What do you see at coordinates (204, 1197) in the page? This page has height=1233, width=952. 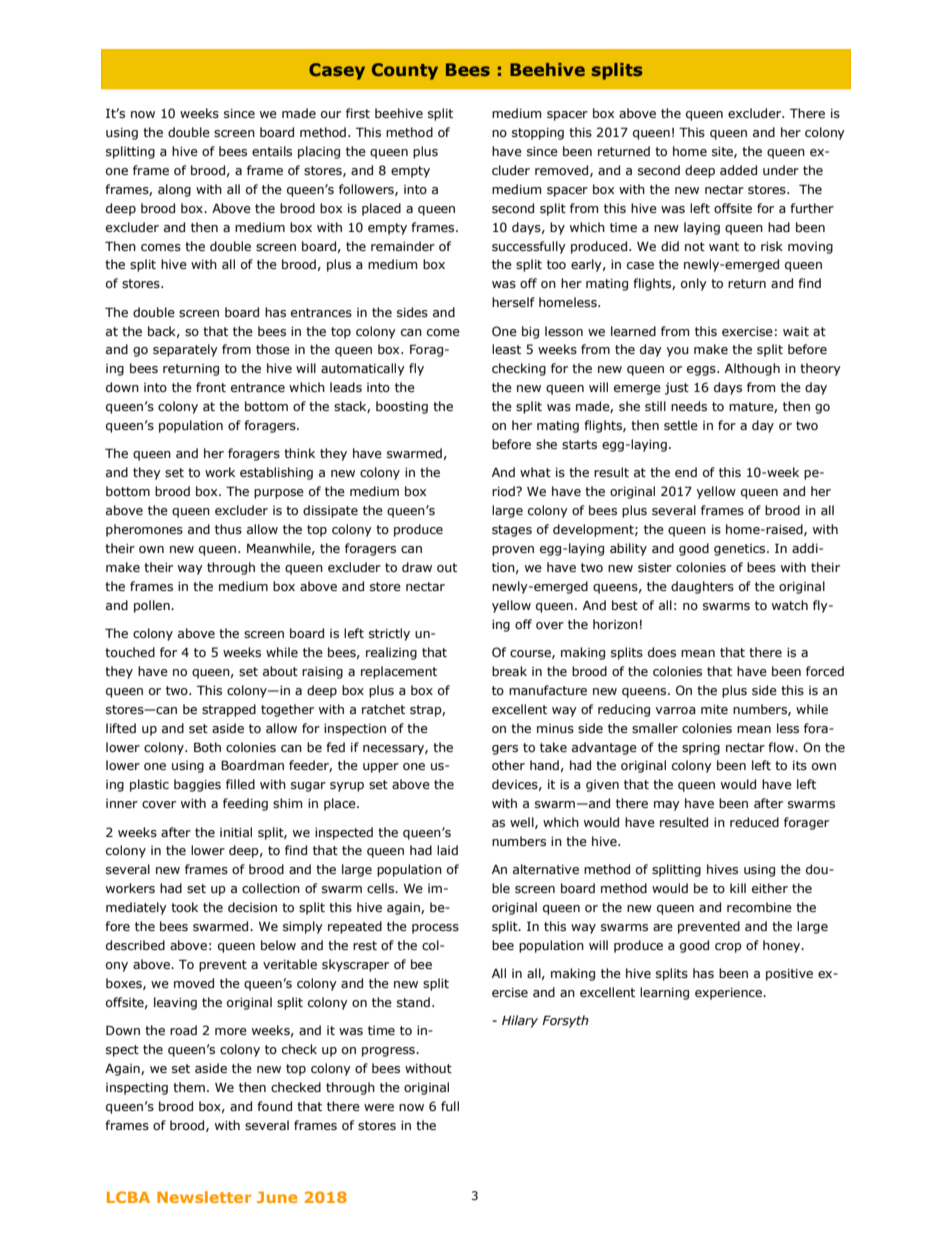 I see `Newsletter` at bounding box center [204, 1197].
